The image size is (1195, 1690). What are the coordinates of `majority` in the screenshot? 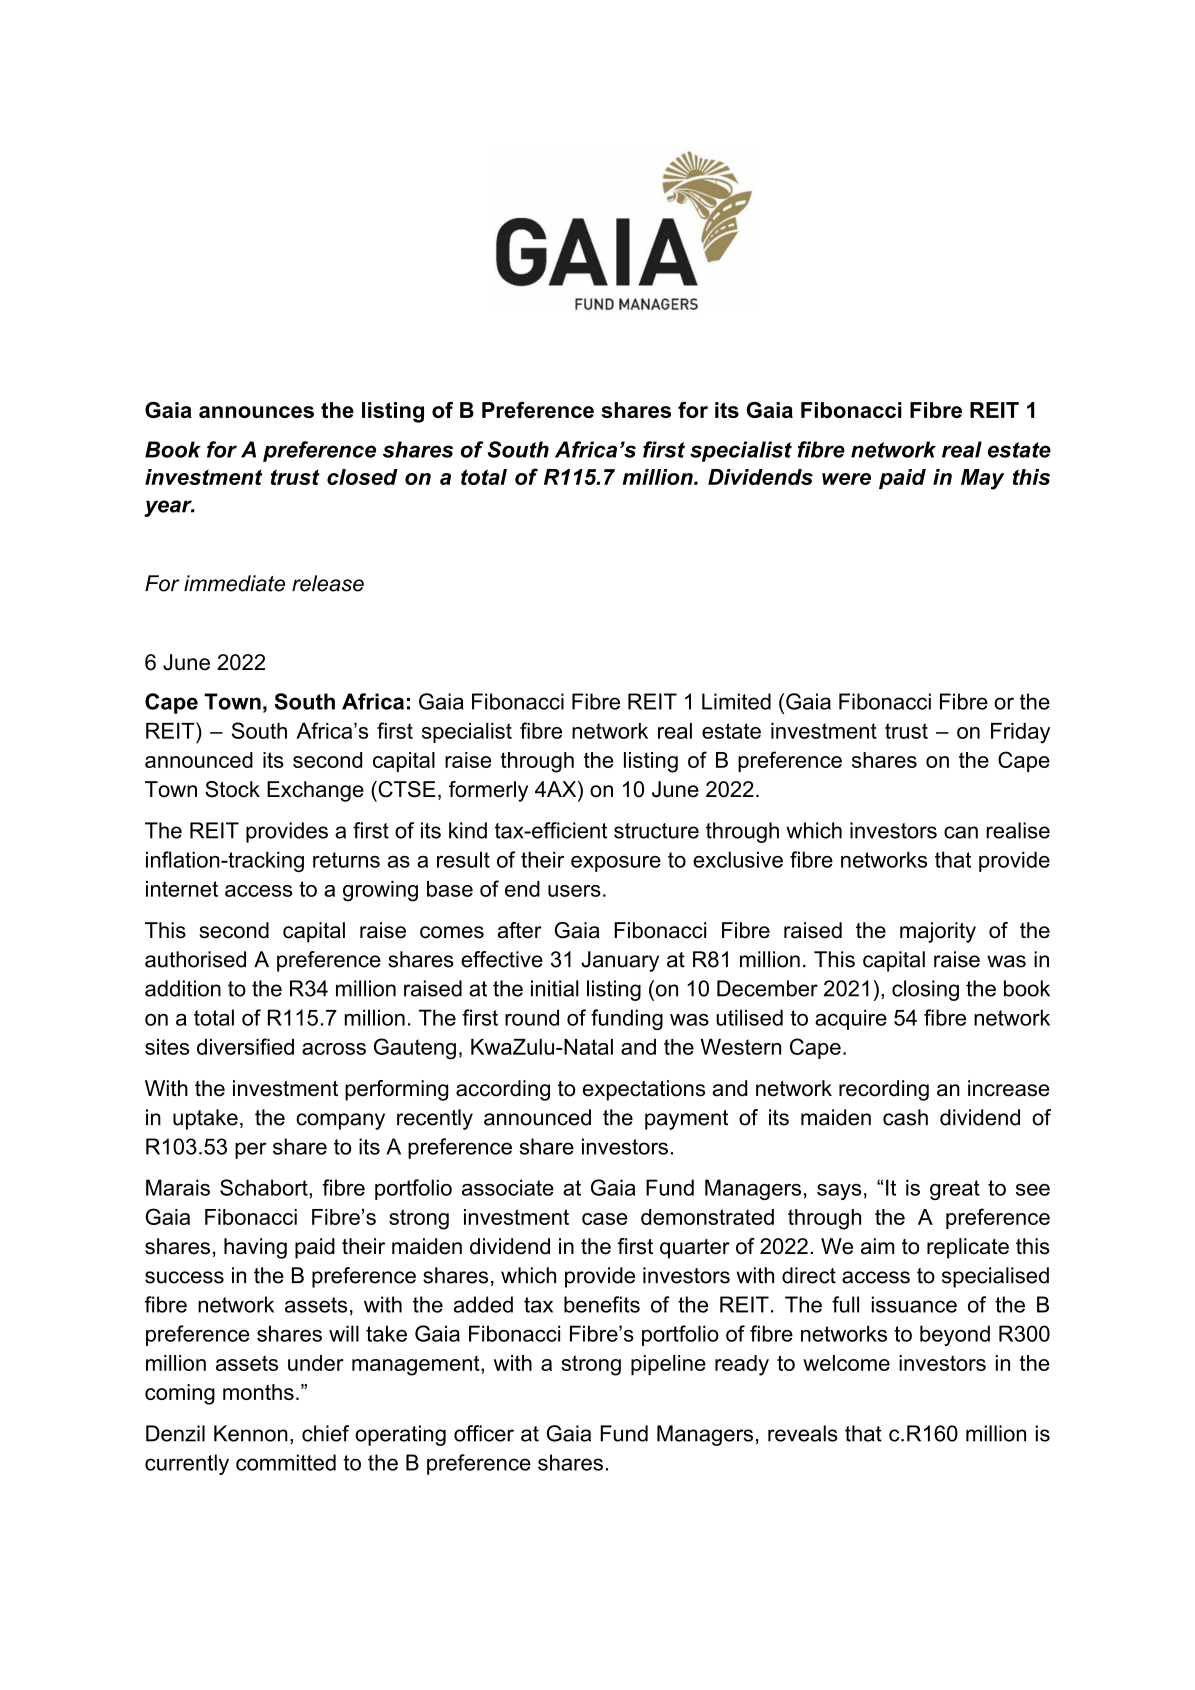 It's located at (938, 932).
